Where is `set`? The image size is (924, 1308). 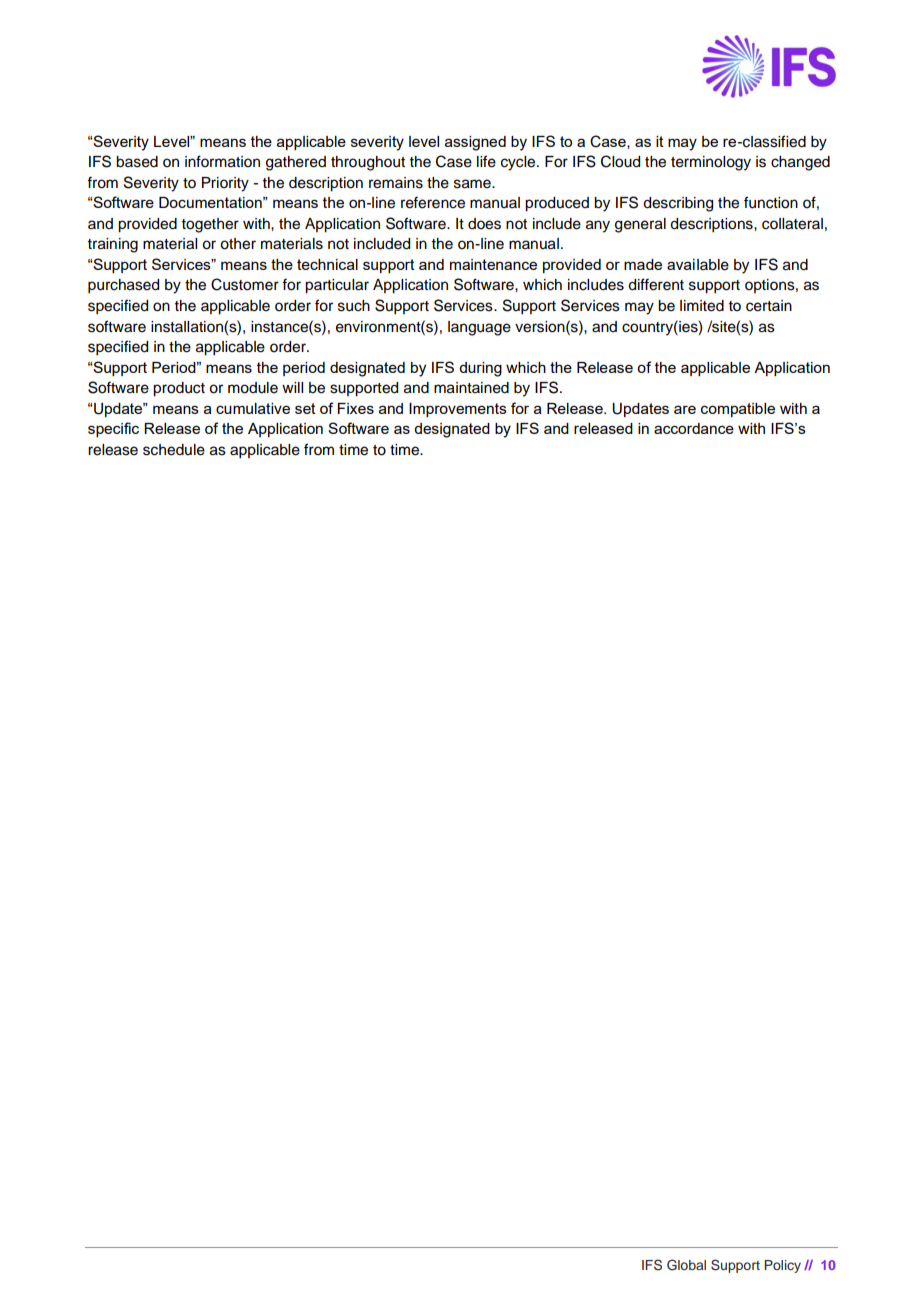 set is located at coordinates (305, 408).
